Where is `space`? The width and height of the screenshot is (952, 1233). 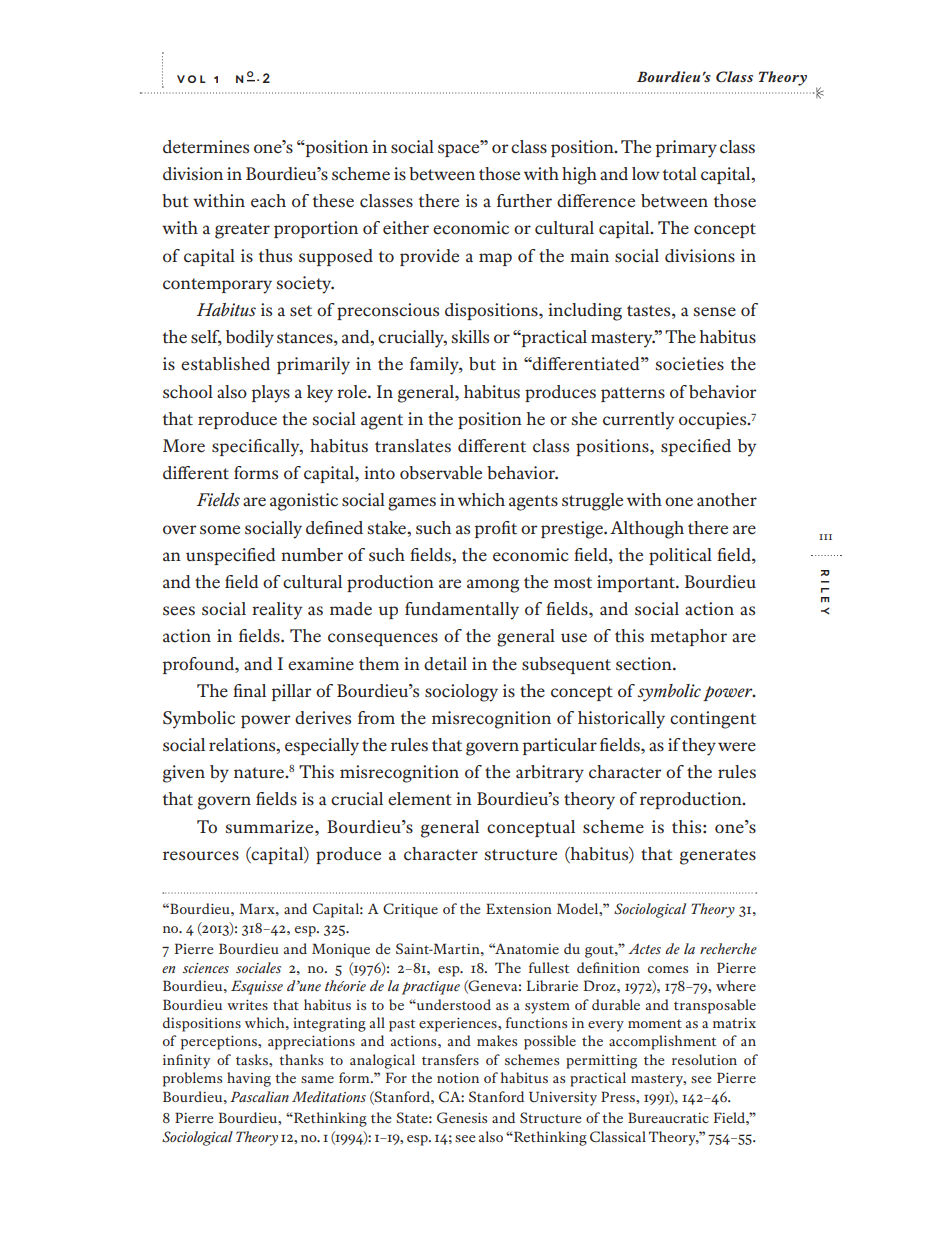 space is located at coordinates (460, 149).
